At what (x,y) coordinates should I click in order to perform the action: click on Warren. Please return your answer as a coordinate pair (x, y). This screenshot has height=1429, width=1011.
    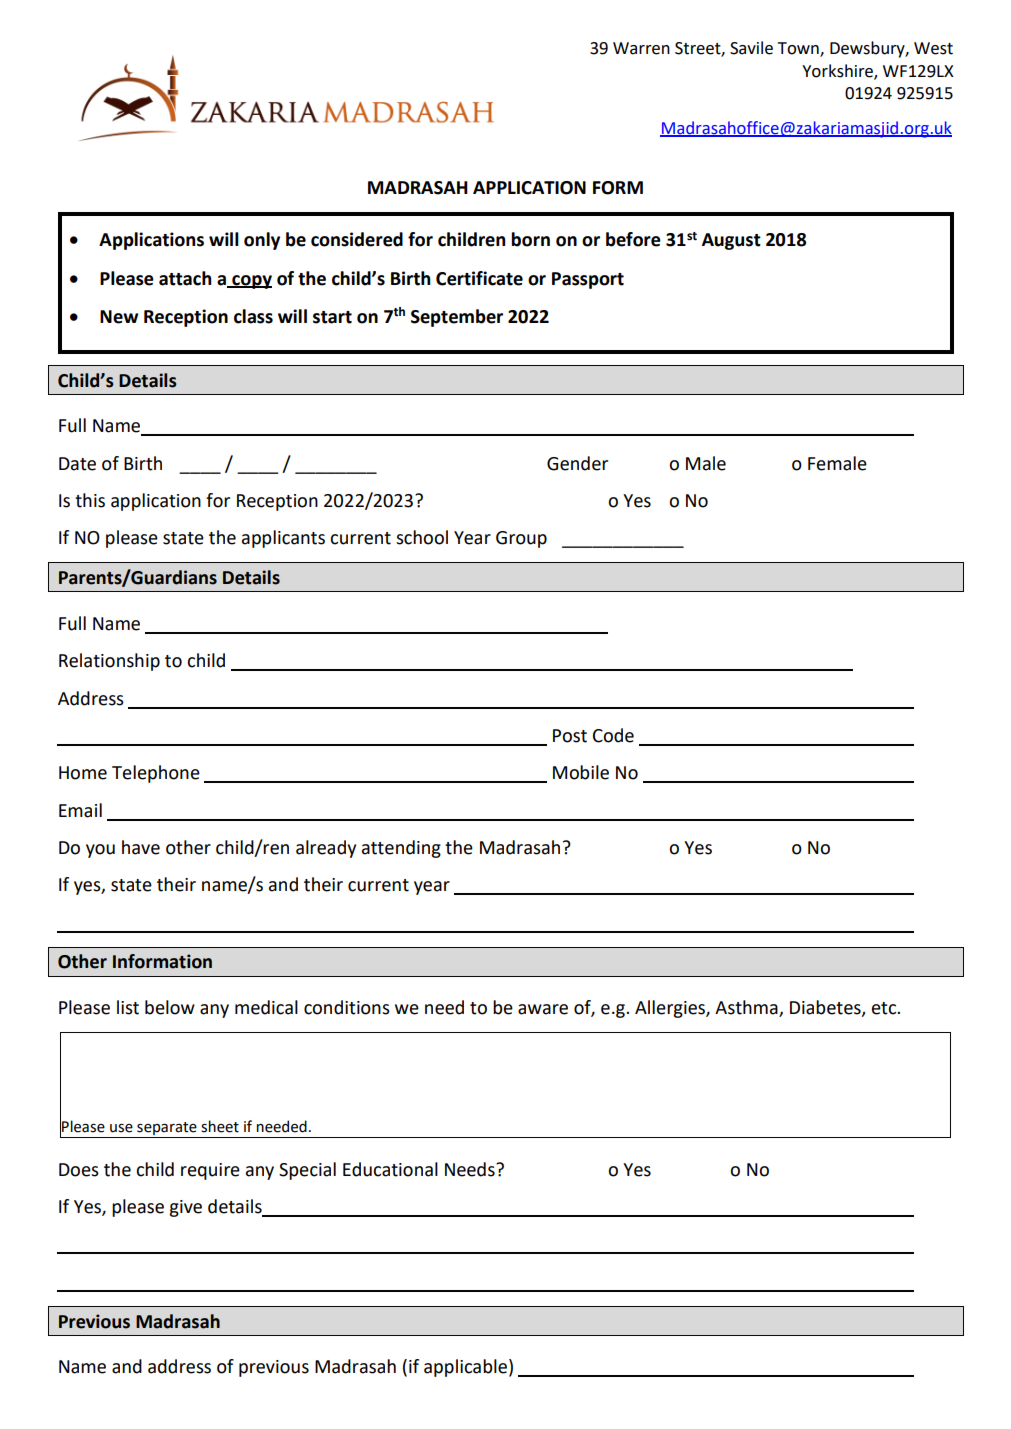
    Looking at the image, I should click on (641, 48).
